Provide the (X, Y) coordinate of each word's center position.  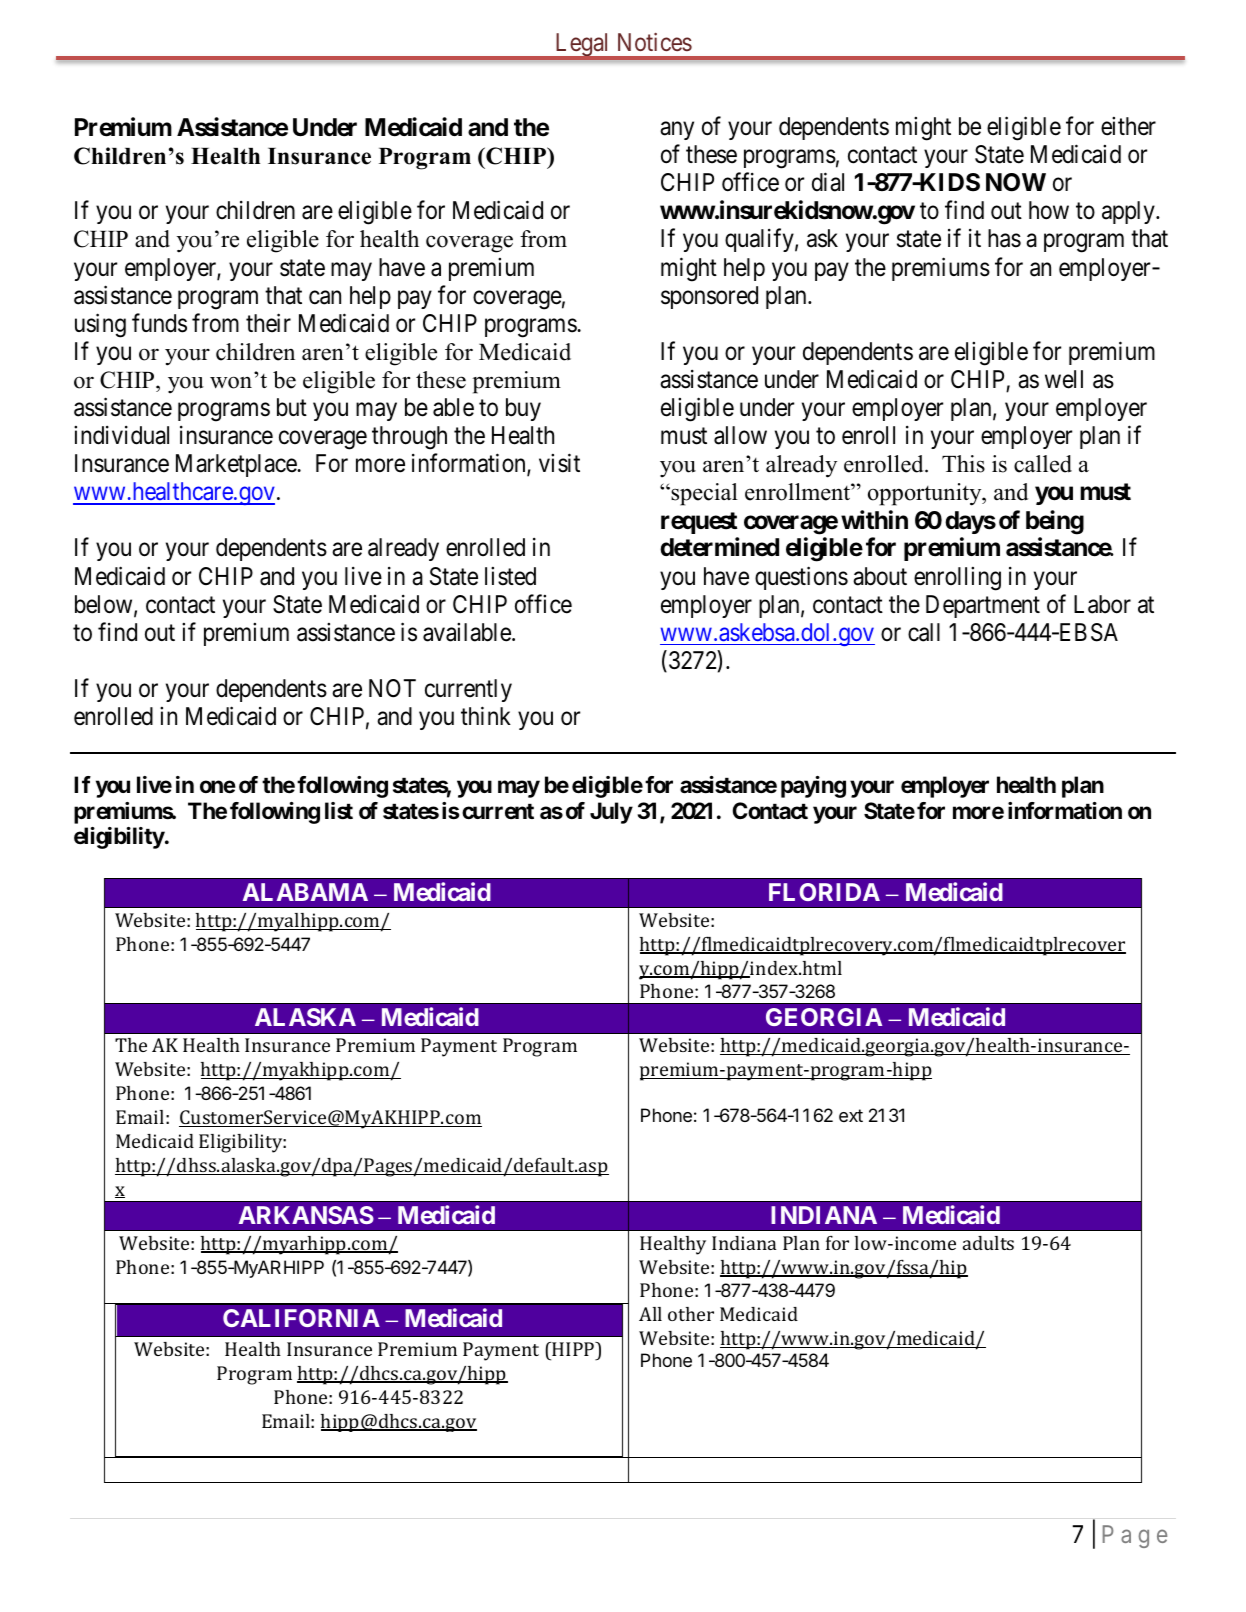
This (963, 464)
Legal (582, 46)
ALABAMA (305, 892)
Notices (655, 42)
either (1128, 126)
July (611, 813)
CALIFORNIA (301, 1318)
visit (559, 463)
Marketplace (237, 465)
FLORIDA (824, 892)
